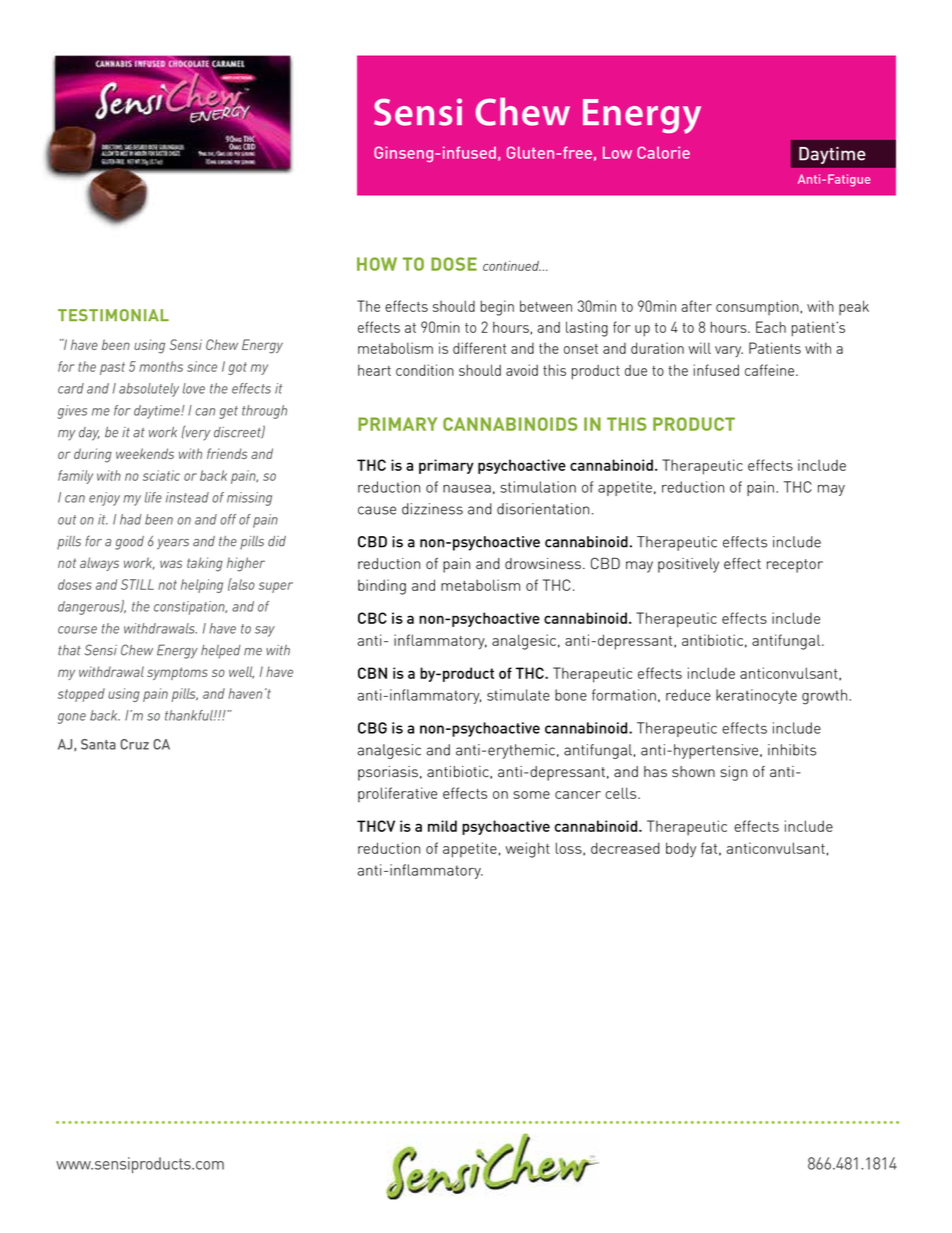 This screenshot has height=1233, width=952. What do you see at coordinates (113, 315) in the screenshot?
I see `TESTIMONIAL` at bounding box center [113, 315].
